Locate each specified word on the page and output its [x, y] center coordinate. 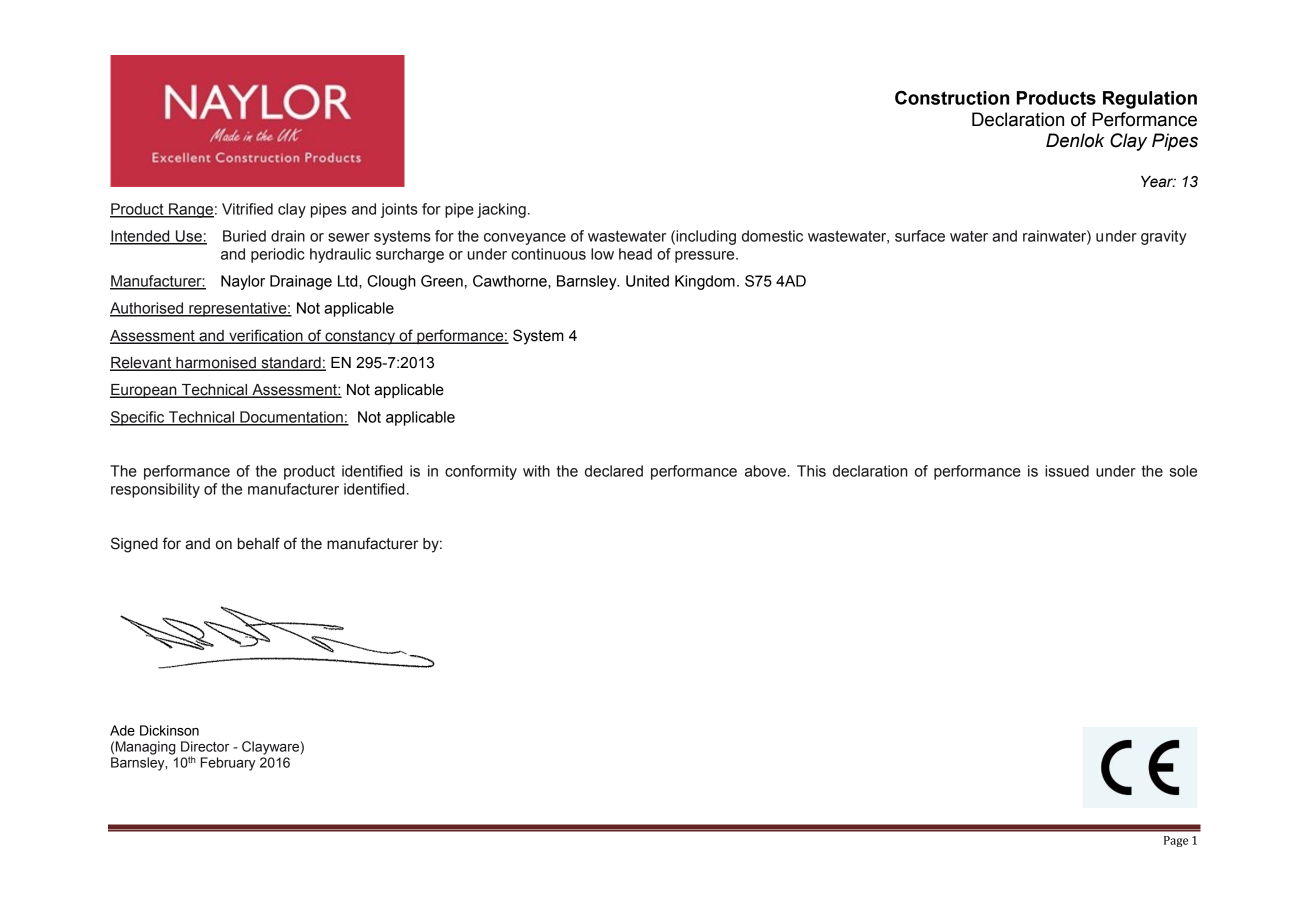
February [228, 764]
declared [614, 471]
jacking [501, 210]
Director [205, 746]
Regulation [1150, 100]
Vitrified [247, 209]
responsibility [155, 490]
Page [1176, 841]
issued [1067, 471]
